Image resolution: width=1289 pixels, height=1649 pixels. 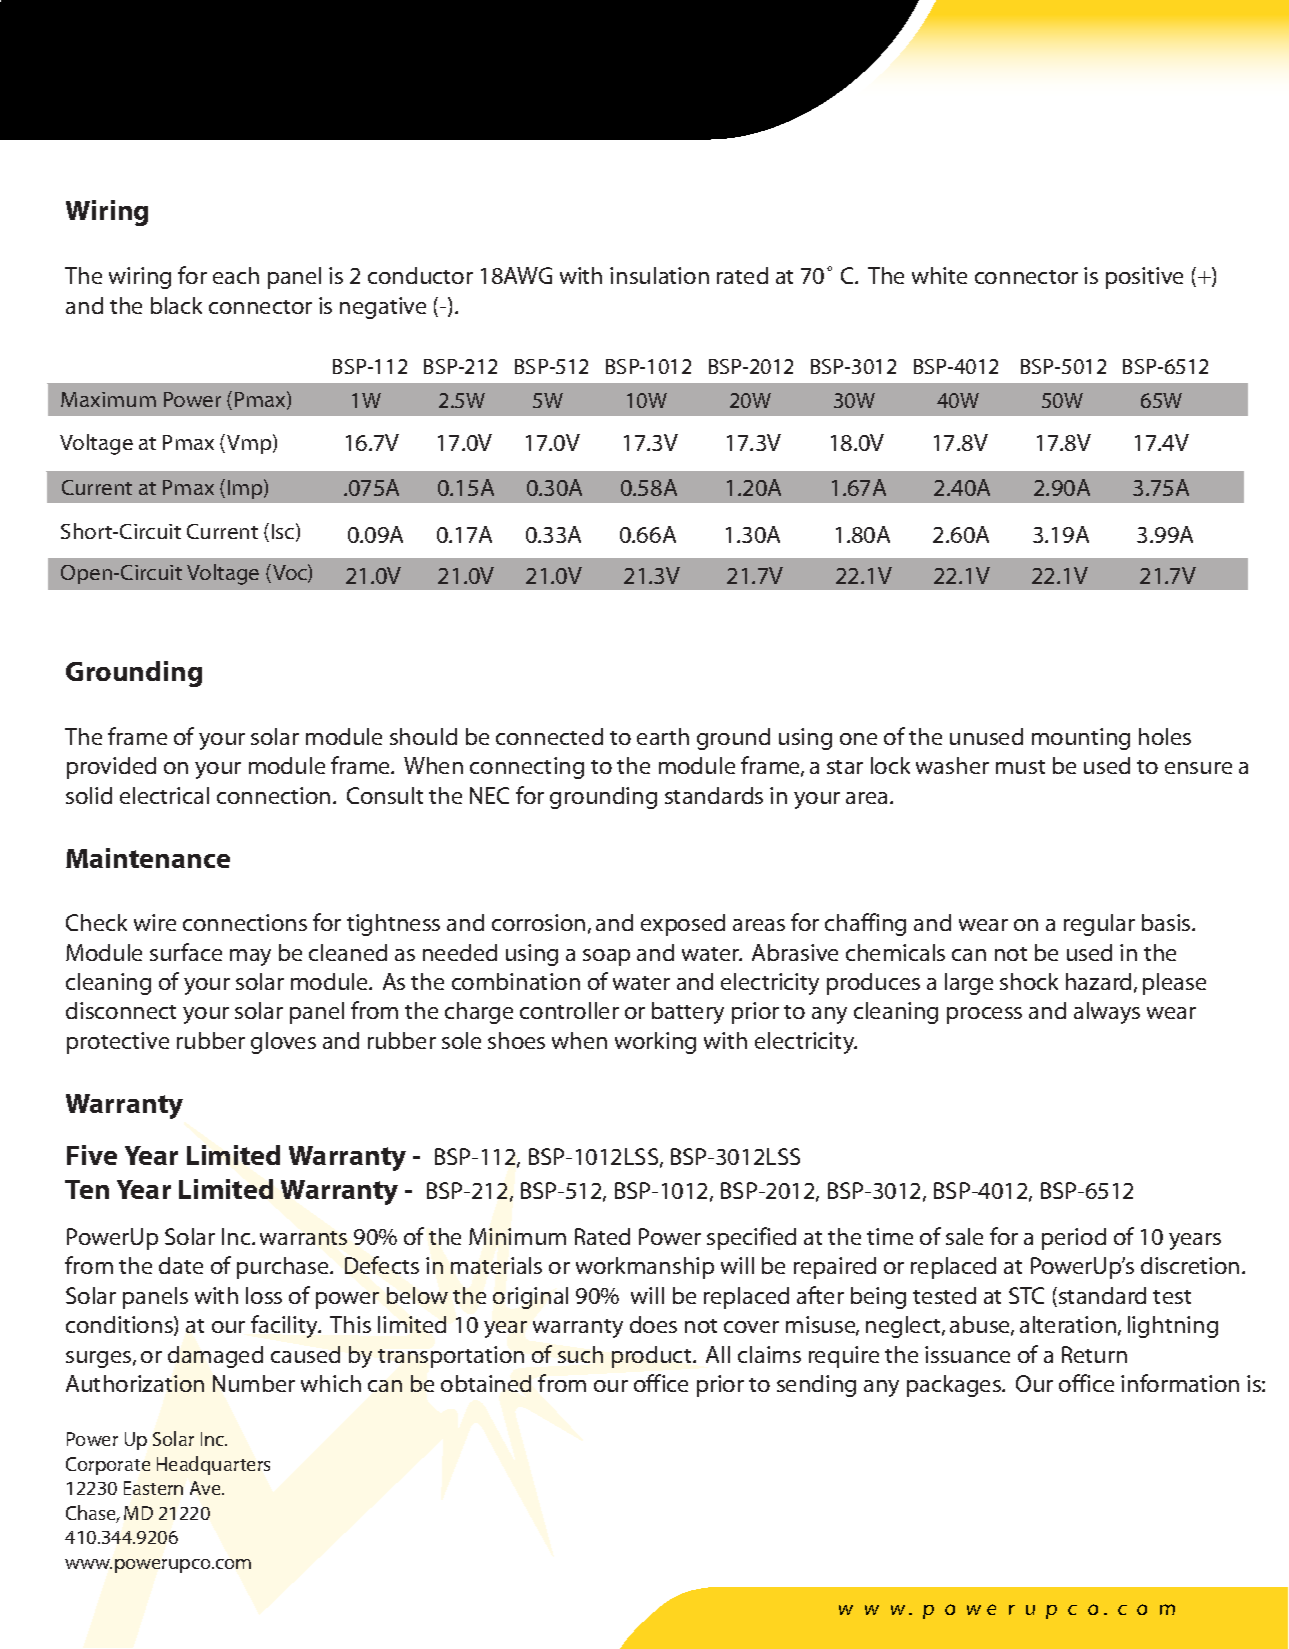 I want to click on earth, so click(x=663, y=736).
